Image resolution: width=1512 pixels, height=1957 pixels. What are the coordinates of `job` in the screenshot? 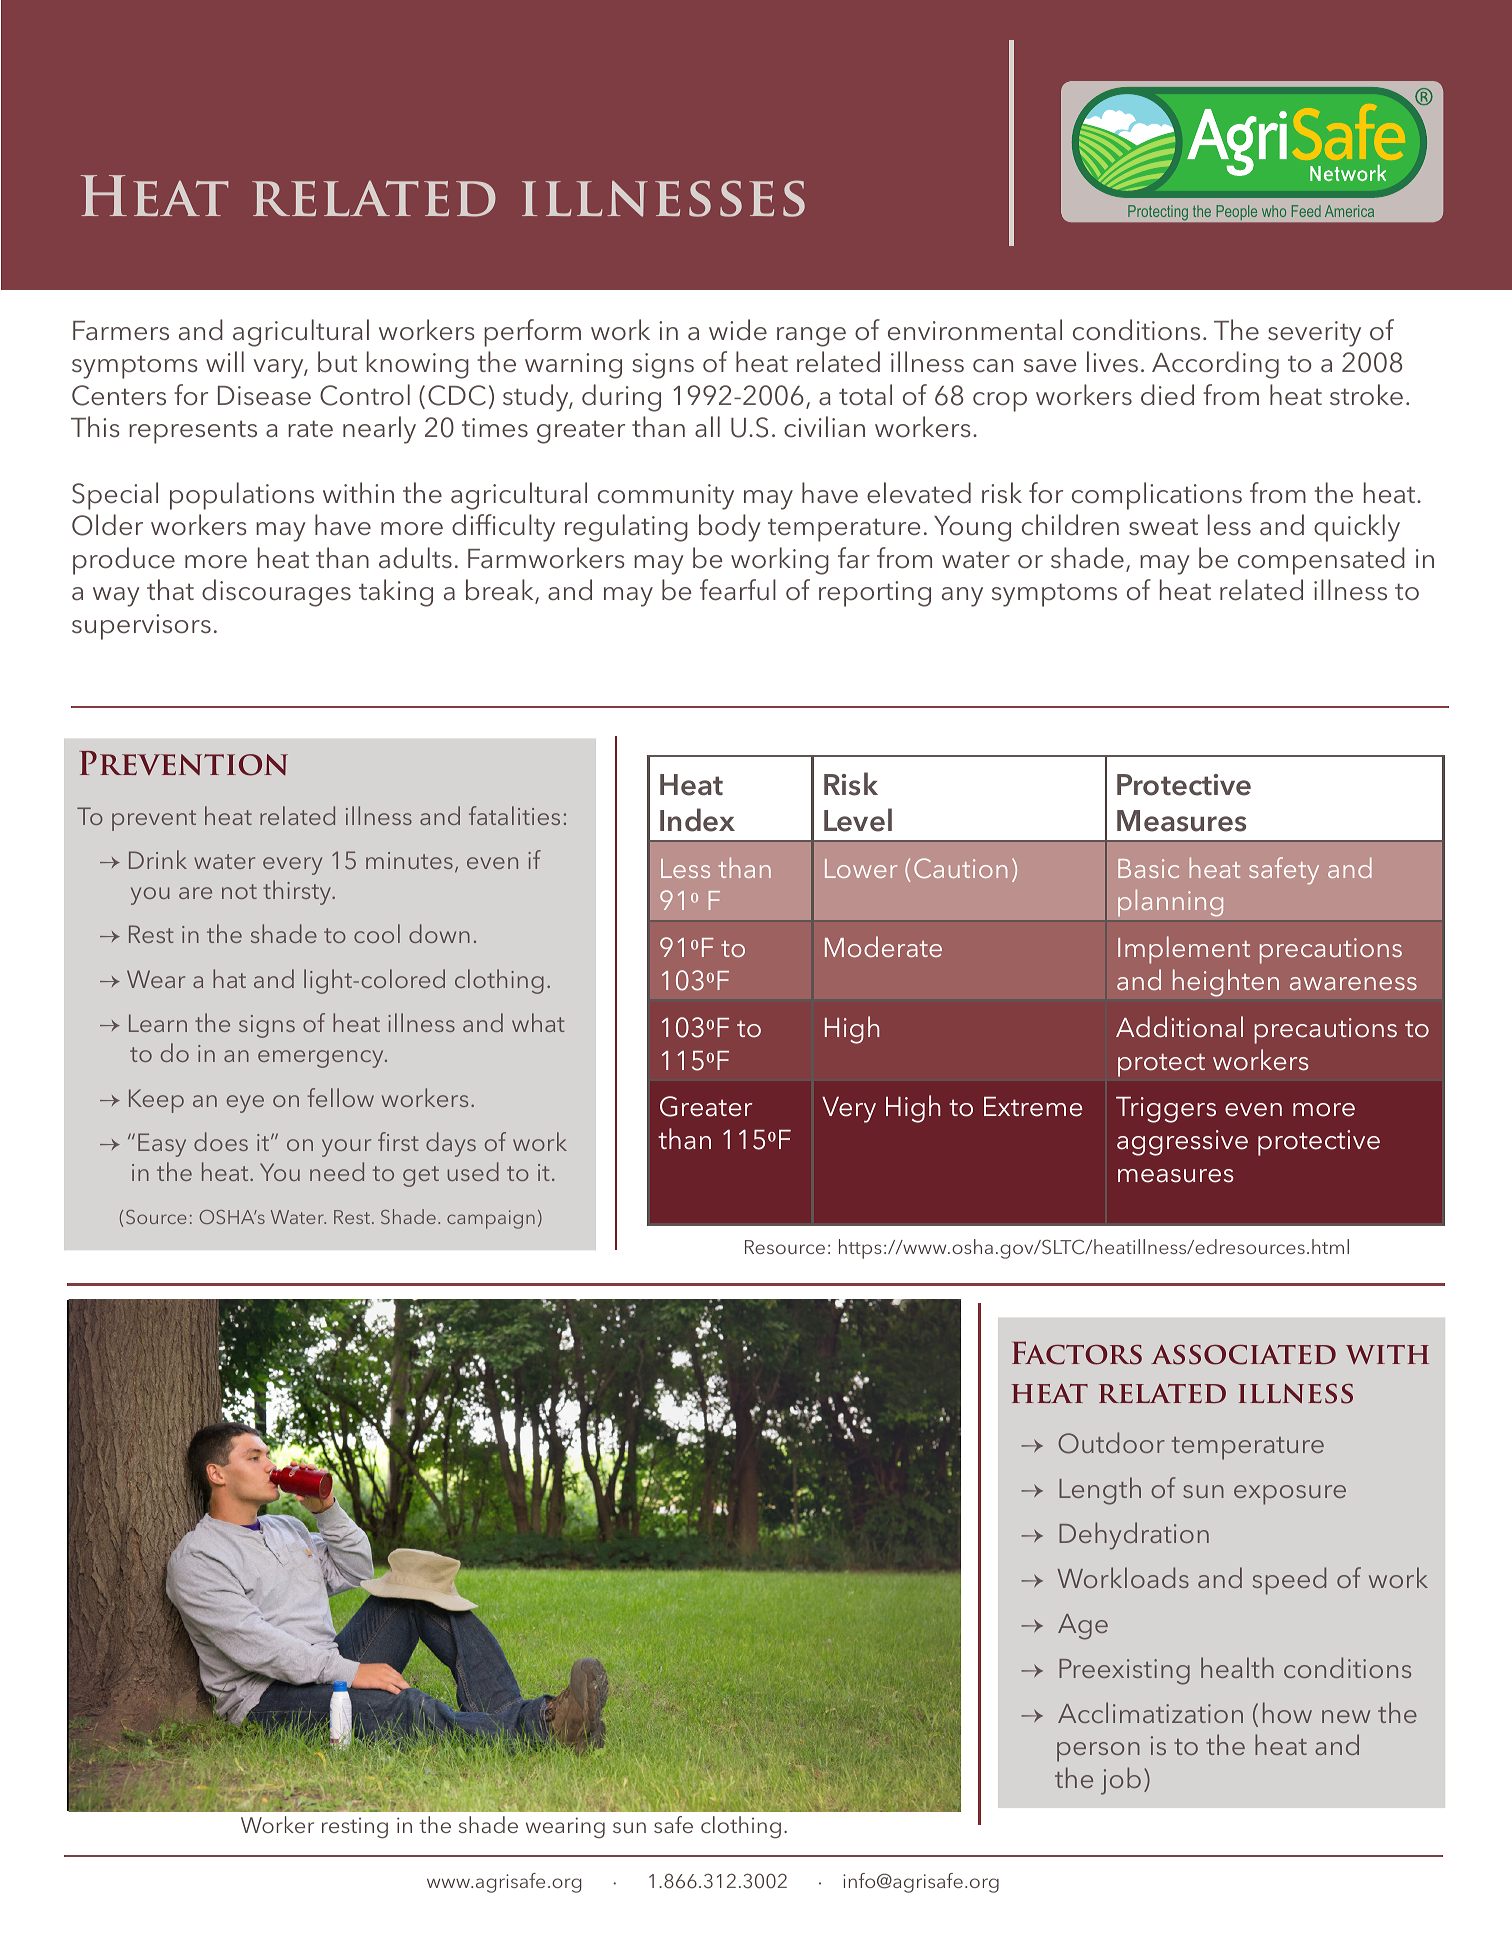 It's located at (1121, 1781).
